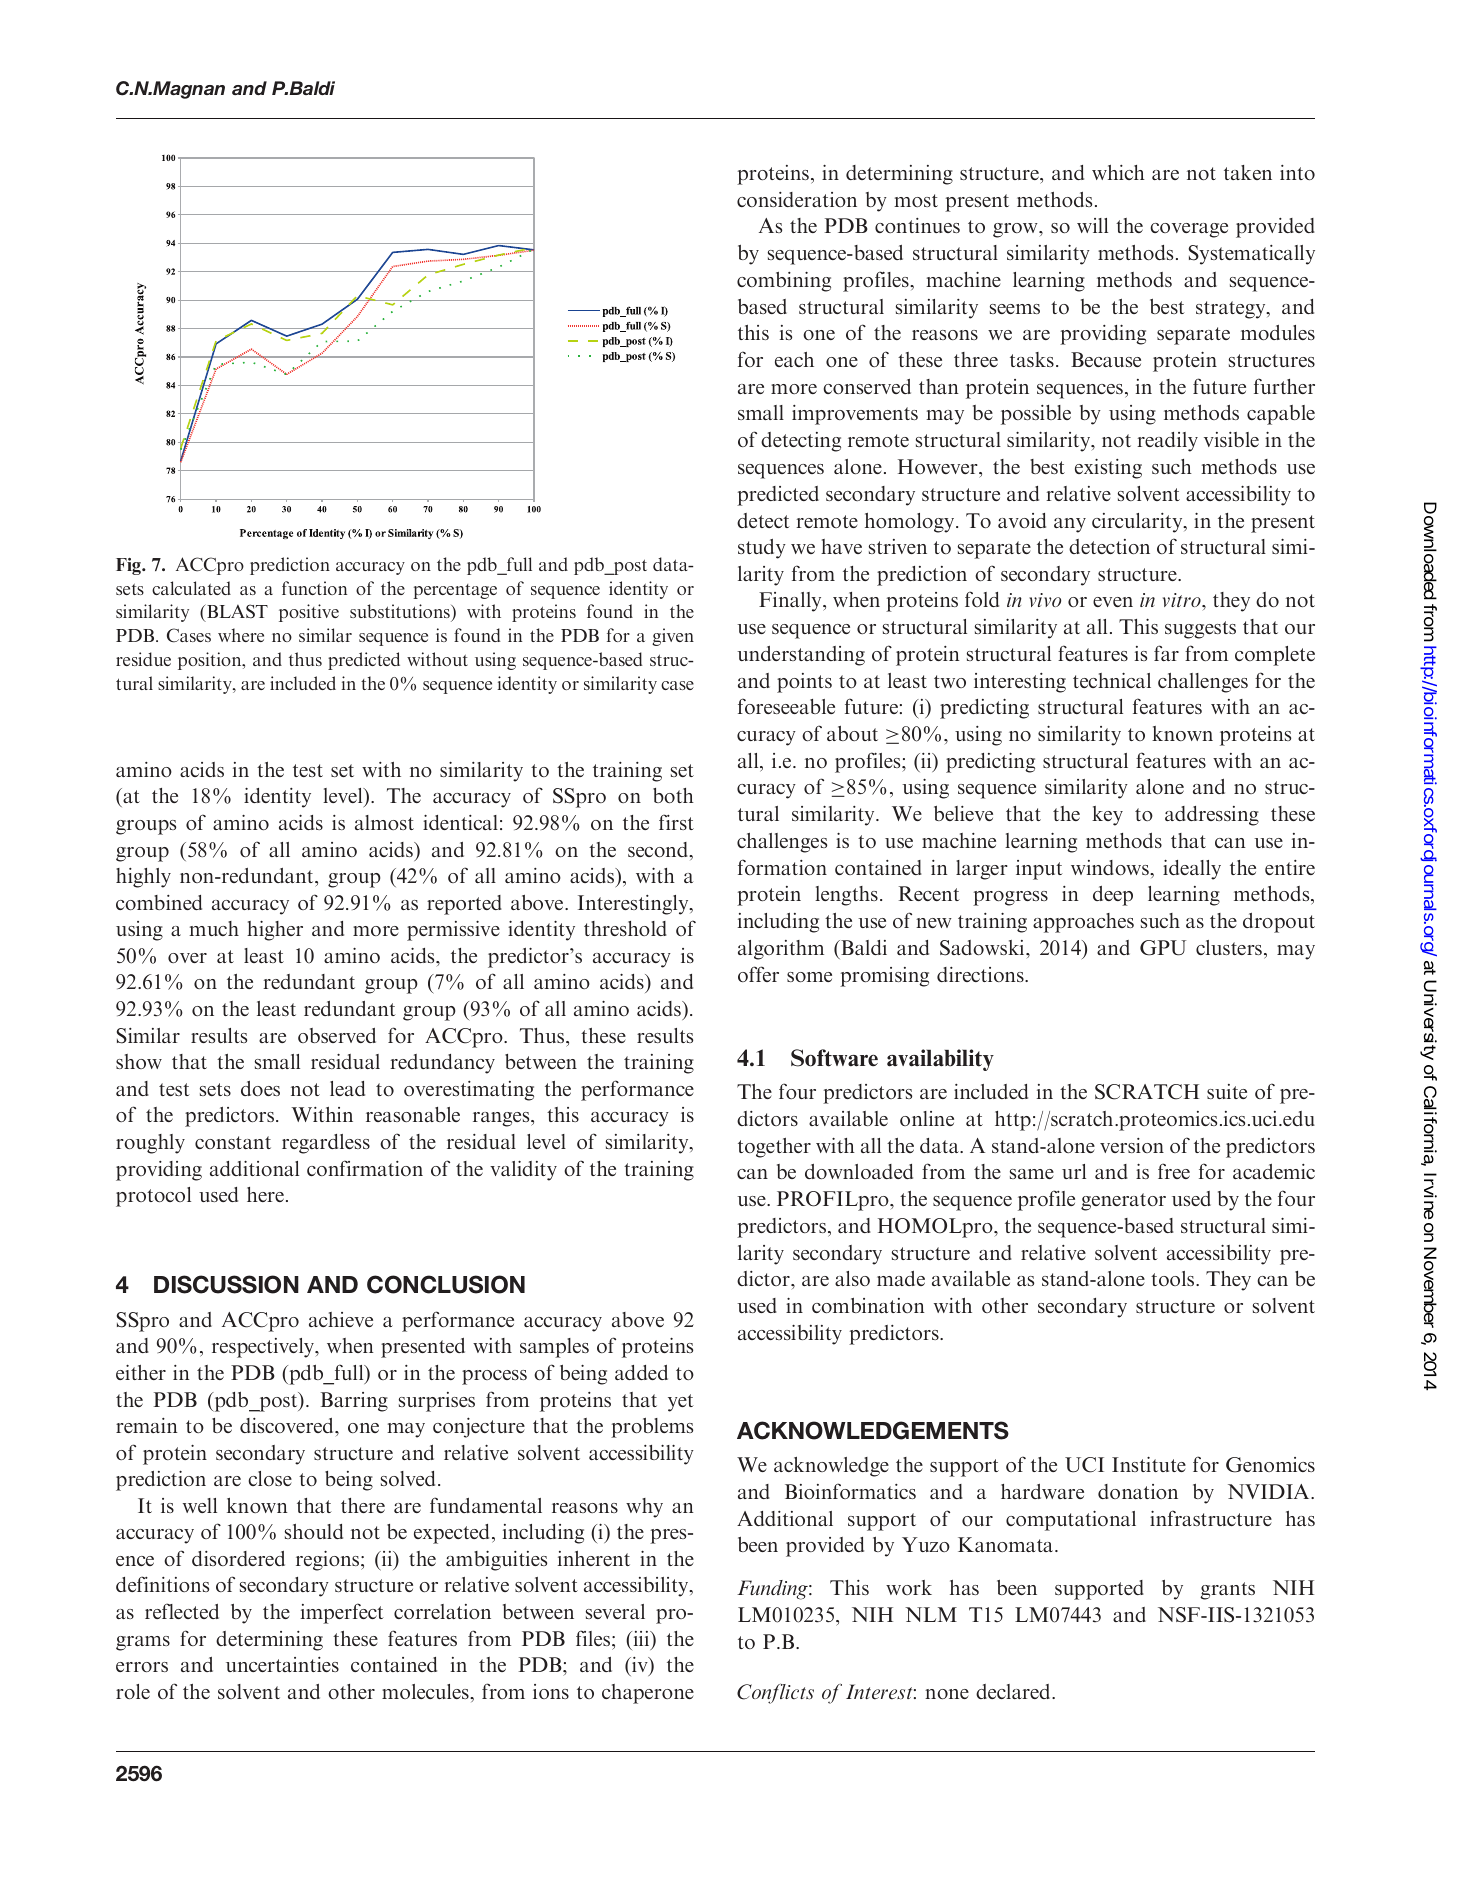 This image has width=1463, height=1889. Describe the element at coordinates (762, 549) in the image. I see `study` at that location.
